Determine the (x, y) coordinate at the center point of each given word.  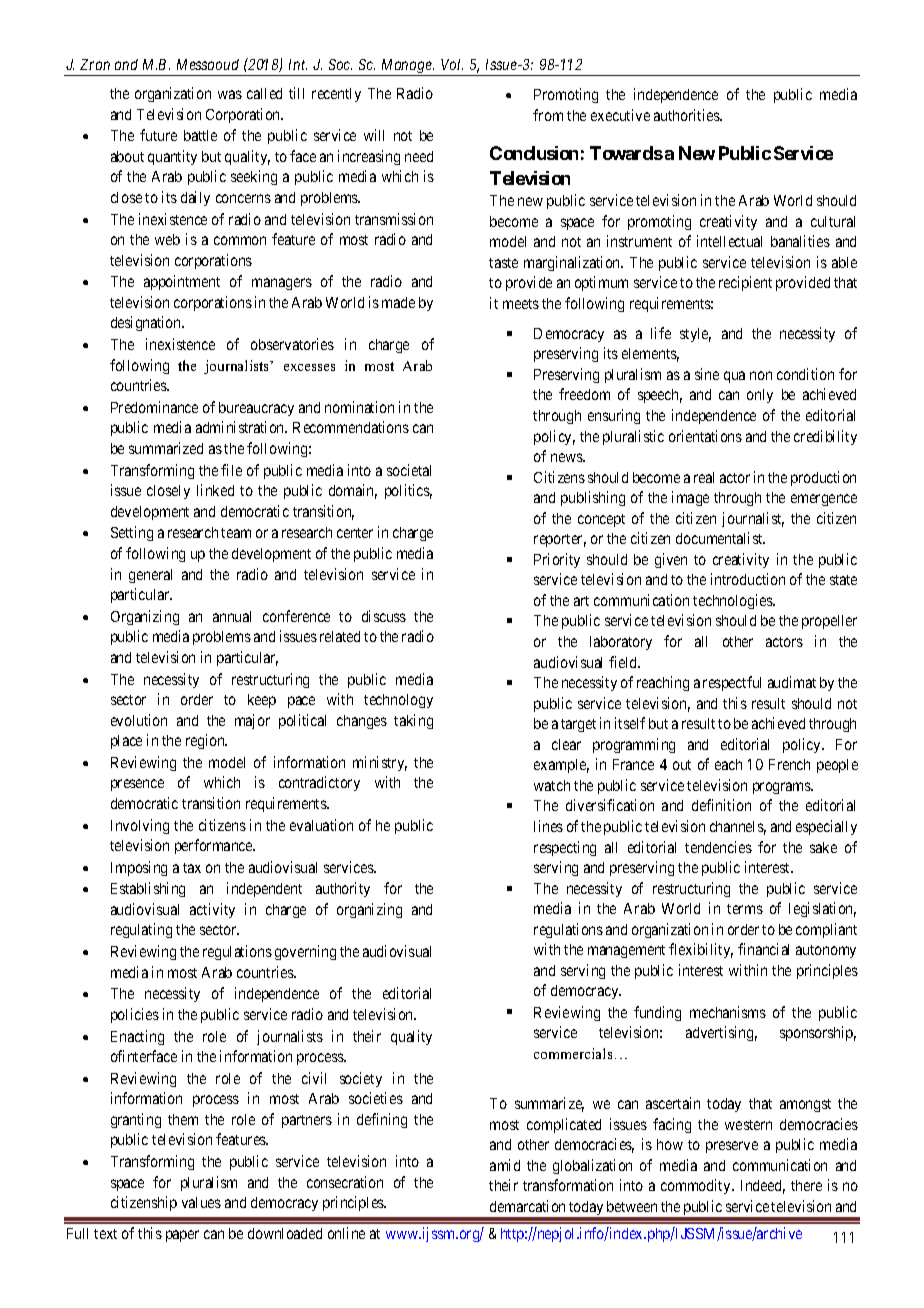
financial (763, 949)
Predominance (154, 407)
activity (212, 910)
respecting (565, 848)
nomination (359, 407)
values (201, 1202)
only (760, 396)
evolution (139, 720)
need (419, 156)
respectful (732, 683)
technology (398, 701)
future (158, 135)
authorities (687, 115)
